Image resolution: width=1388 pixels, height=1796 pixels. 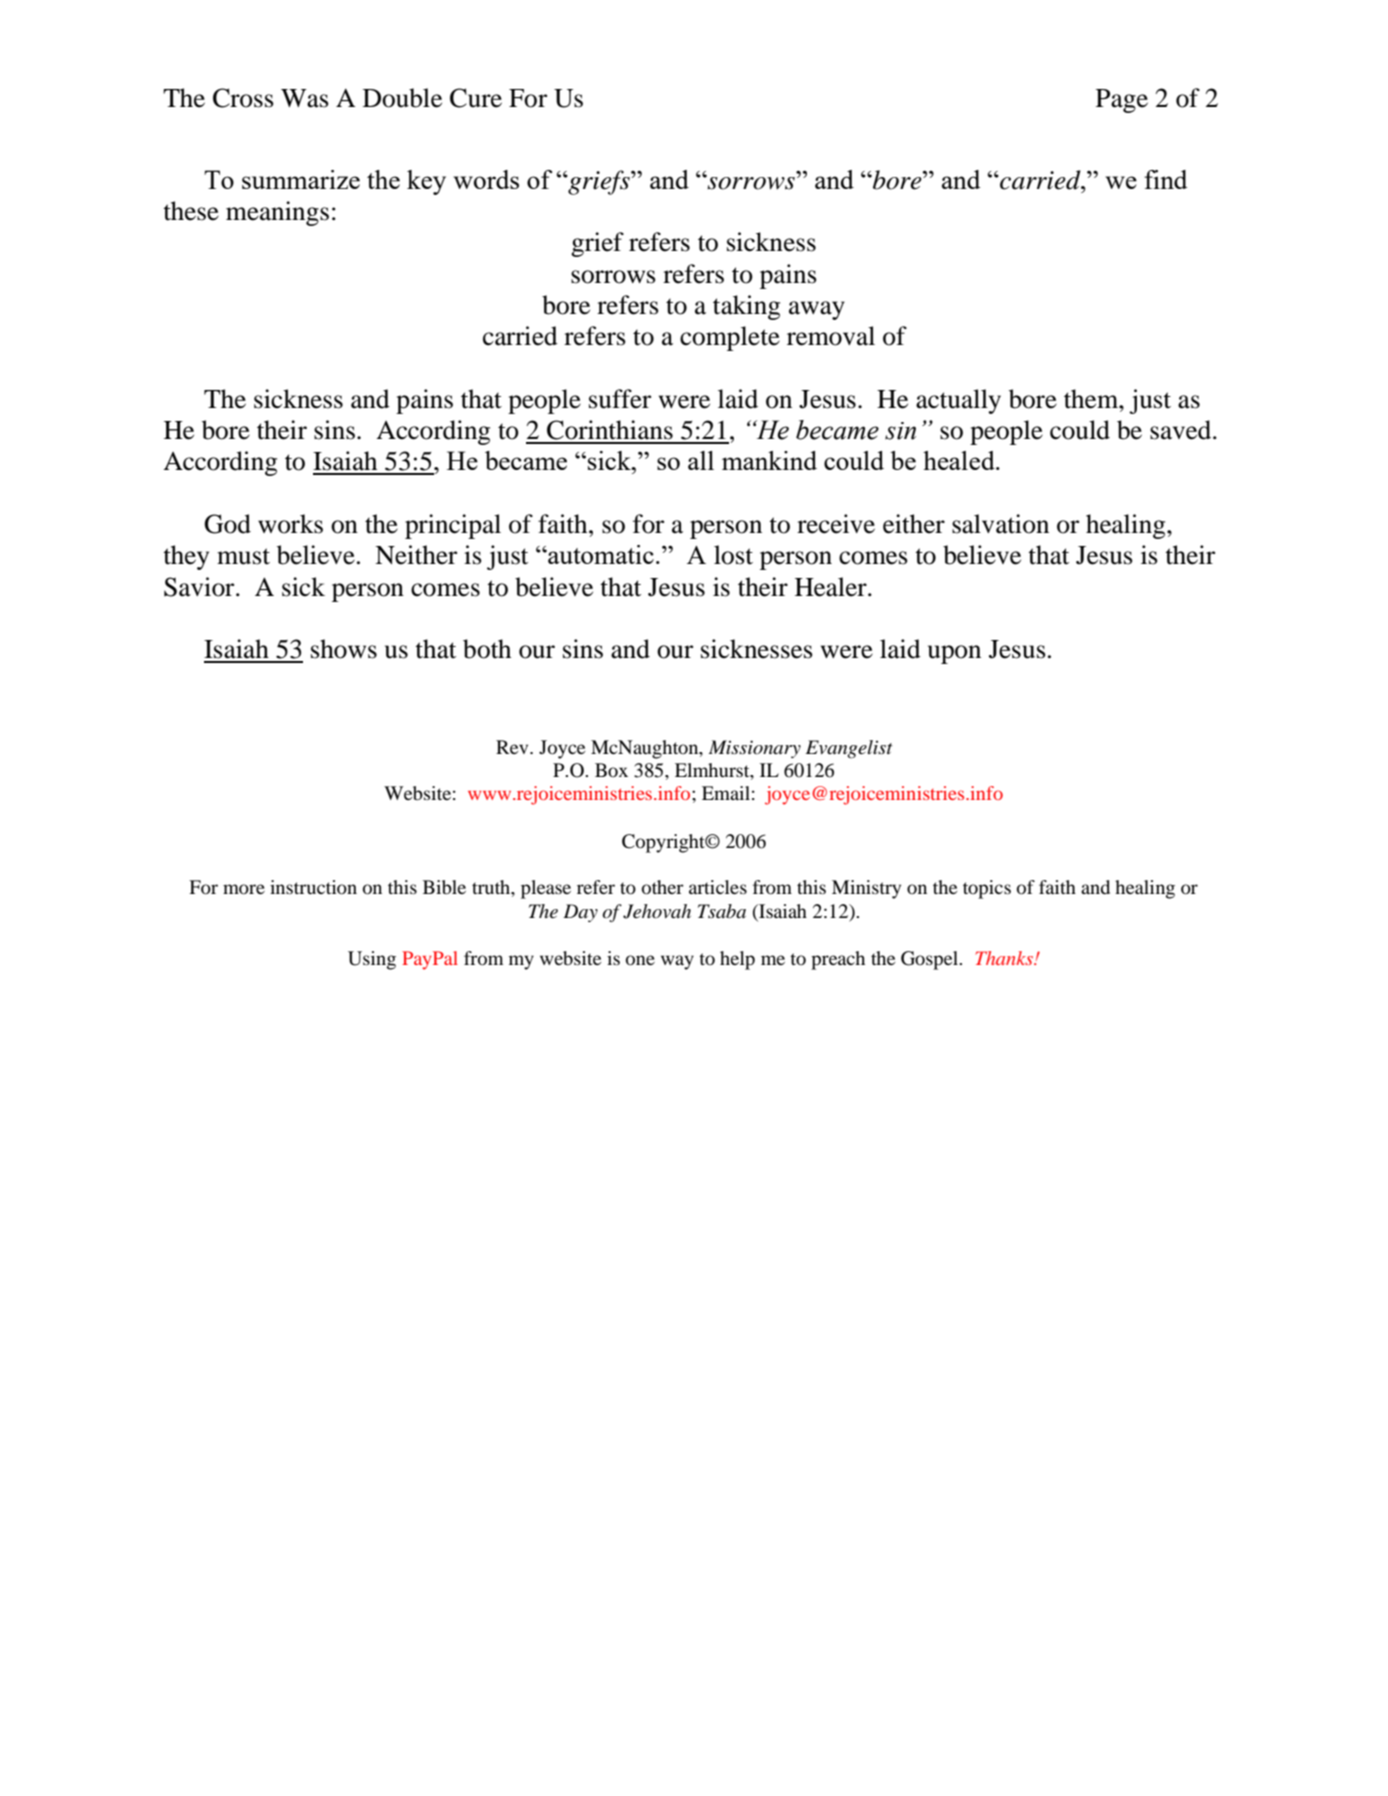 What do you see at coordinates (657, 911) in the screenshot?
I see `Jehovah` at bounding box center [657, 911].
